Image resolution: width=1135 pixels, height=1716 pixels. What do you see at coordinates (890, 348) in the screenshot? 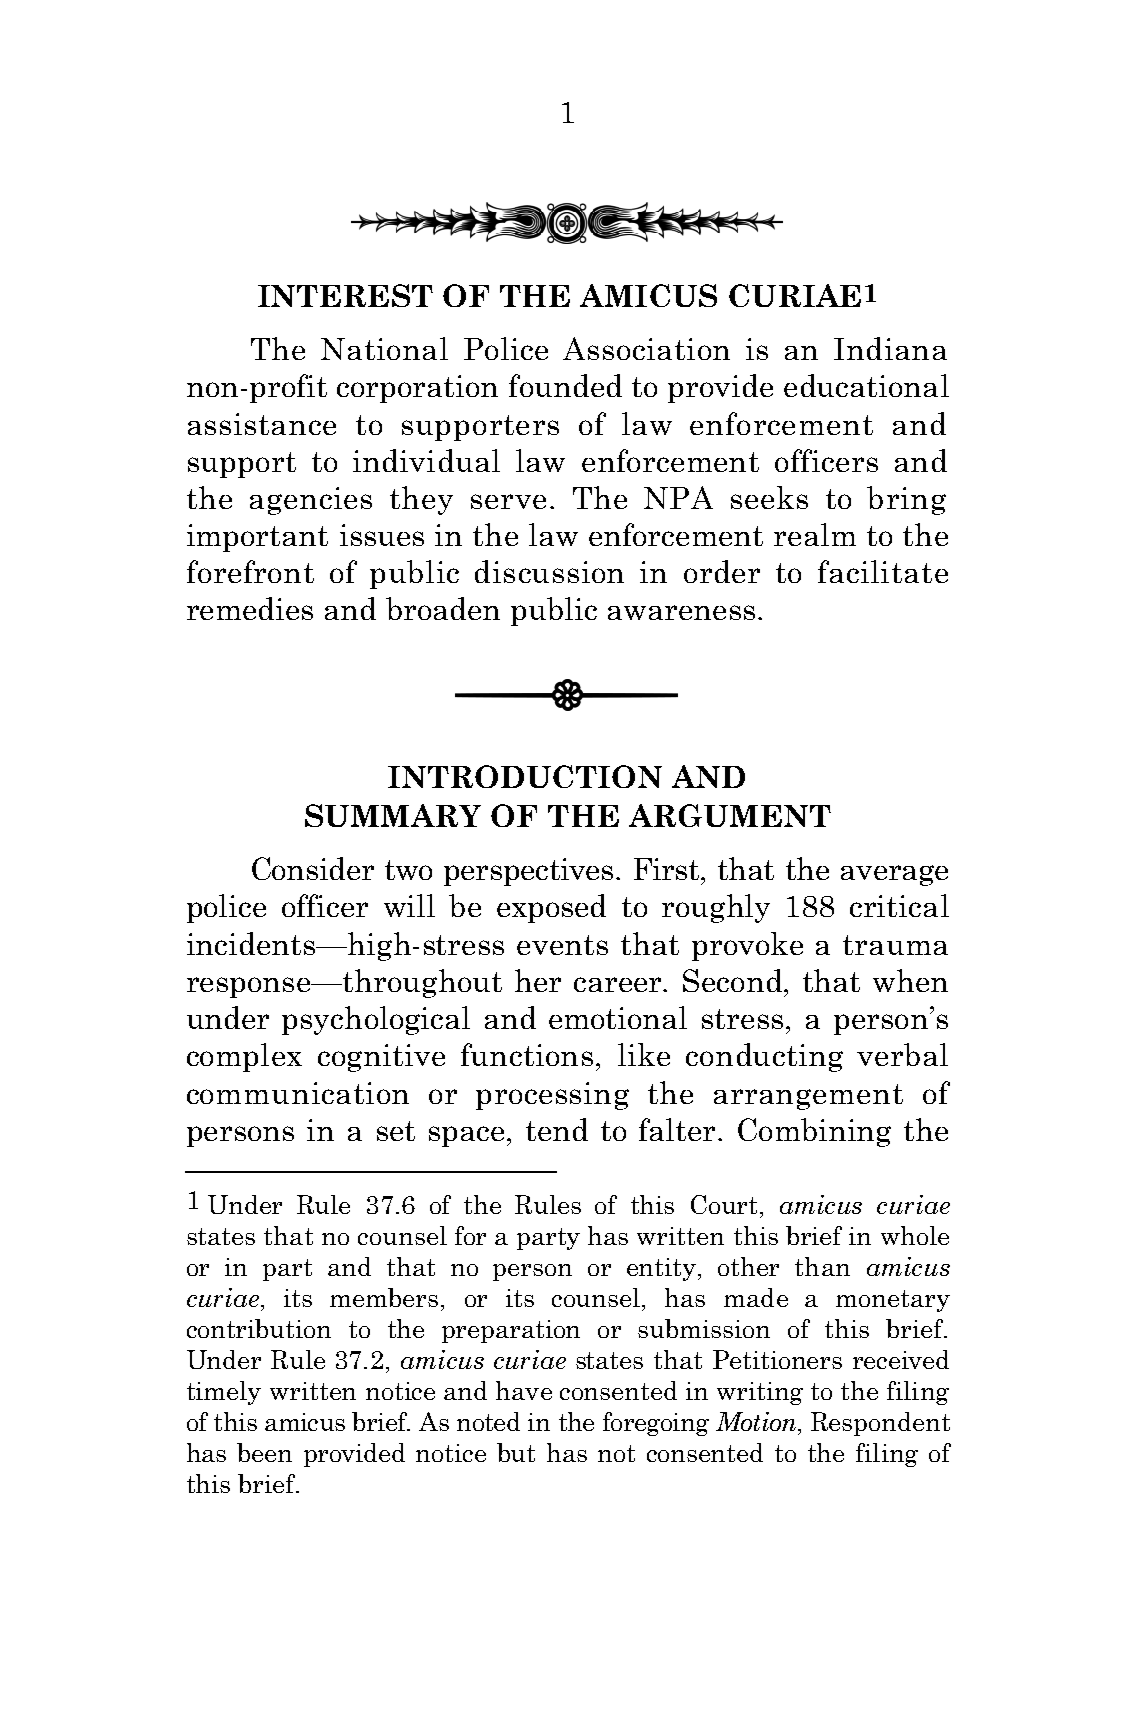
I see `Indiana` at bounding box center [890, 348].
